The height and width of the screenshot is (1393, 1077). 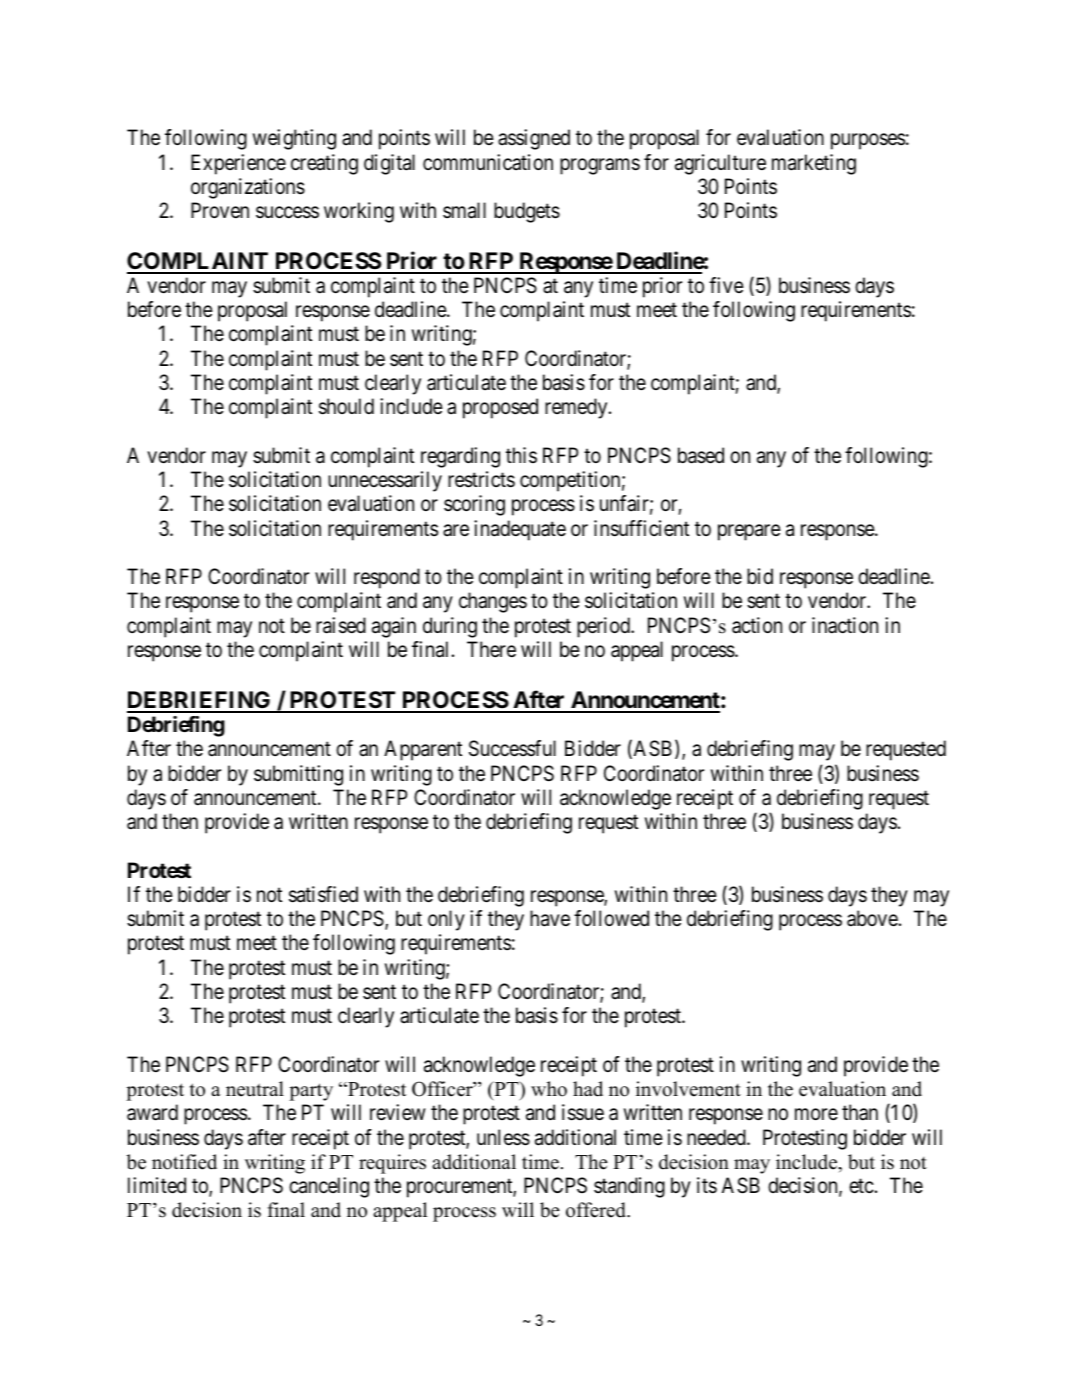 I want to click on marketing, so click(x=814, y=164).
